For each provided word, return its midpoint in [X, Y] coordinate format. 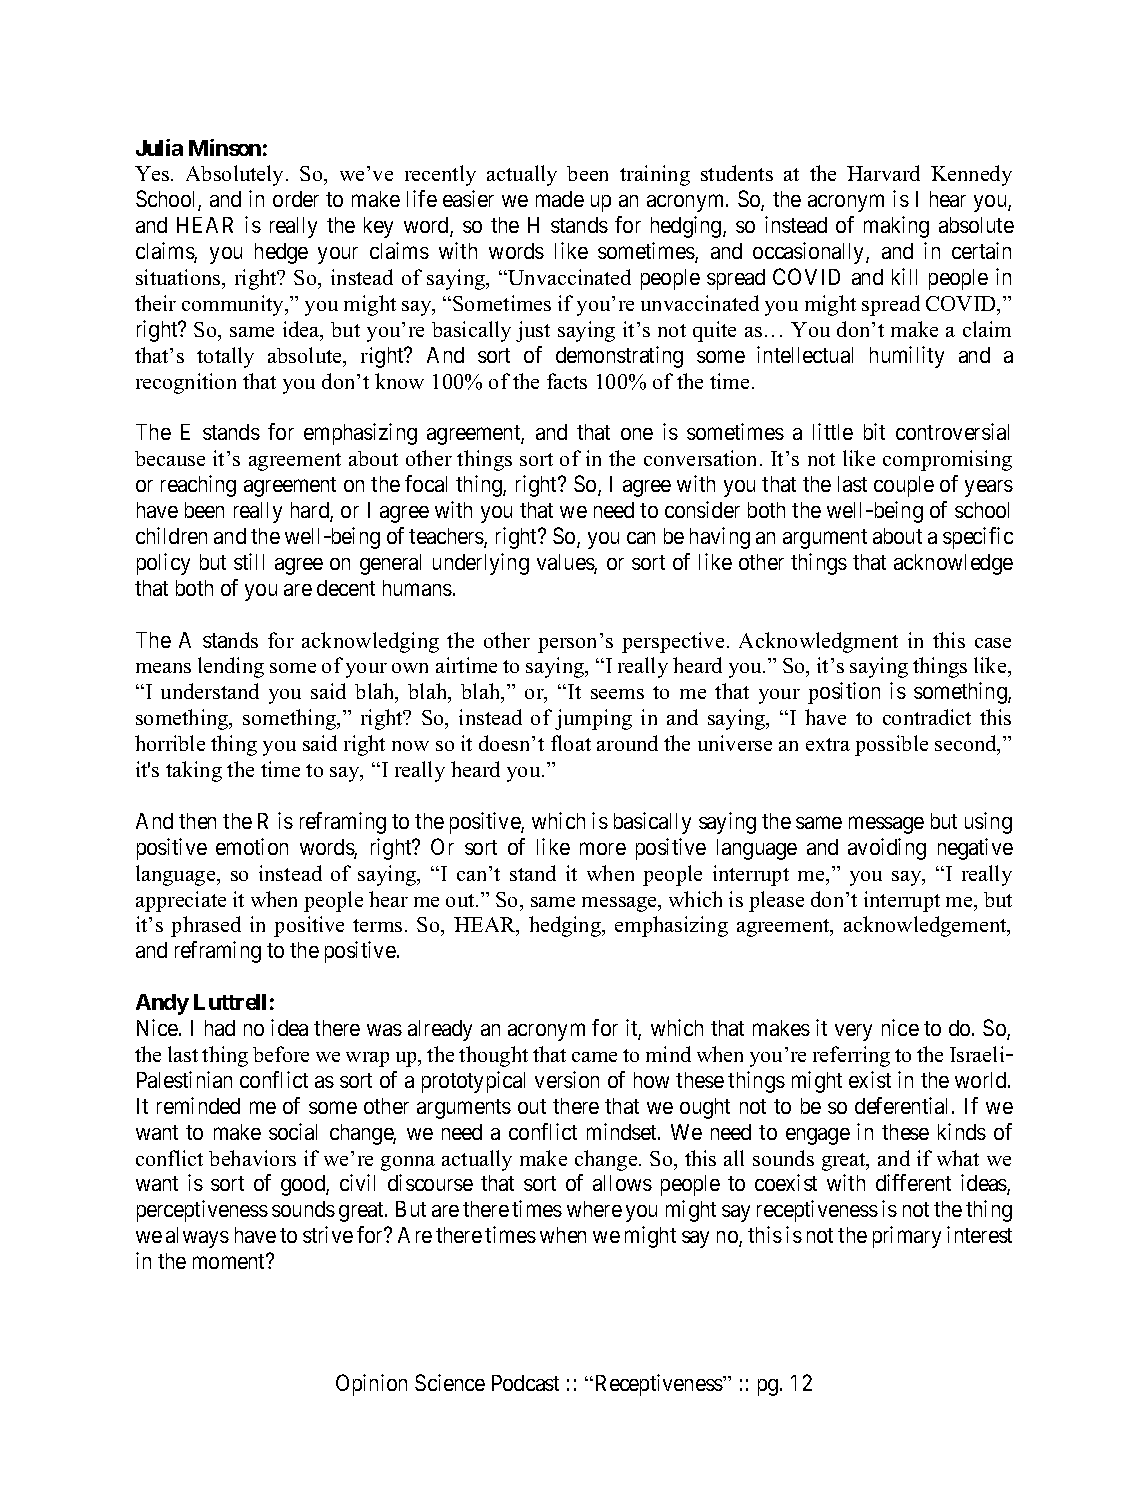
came [594, 1057]
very [853, 1032]
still [249, 561]
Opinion [371, 1385]
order [296, 199]
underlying [481, 564]
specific [978, 538]
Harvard [883, 173]
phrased [206, 926]
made [560, 199]
